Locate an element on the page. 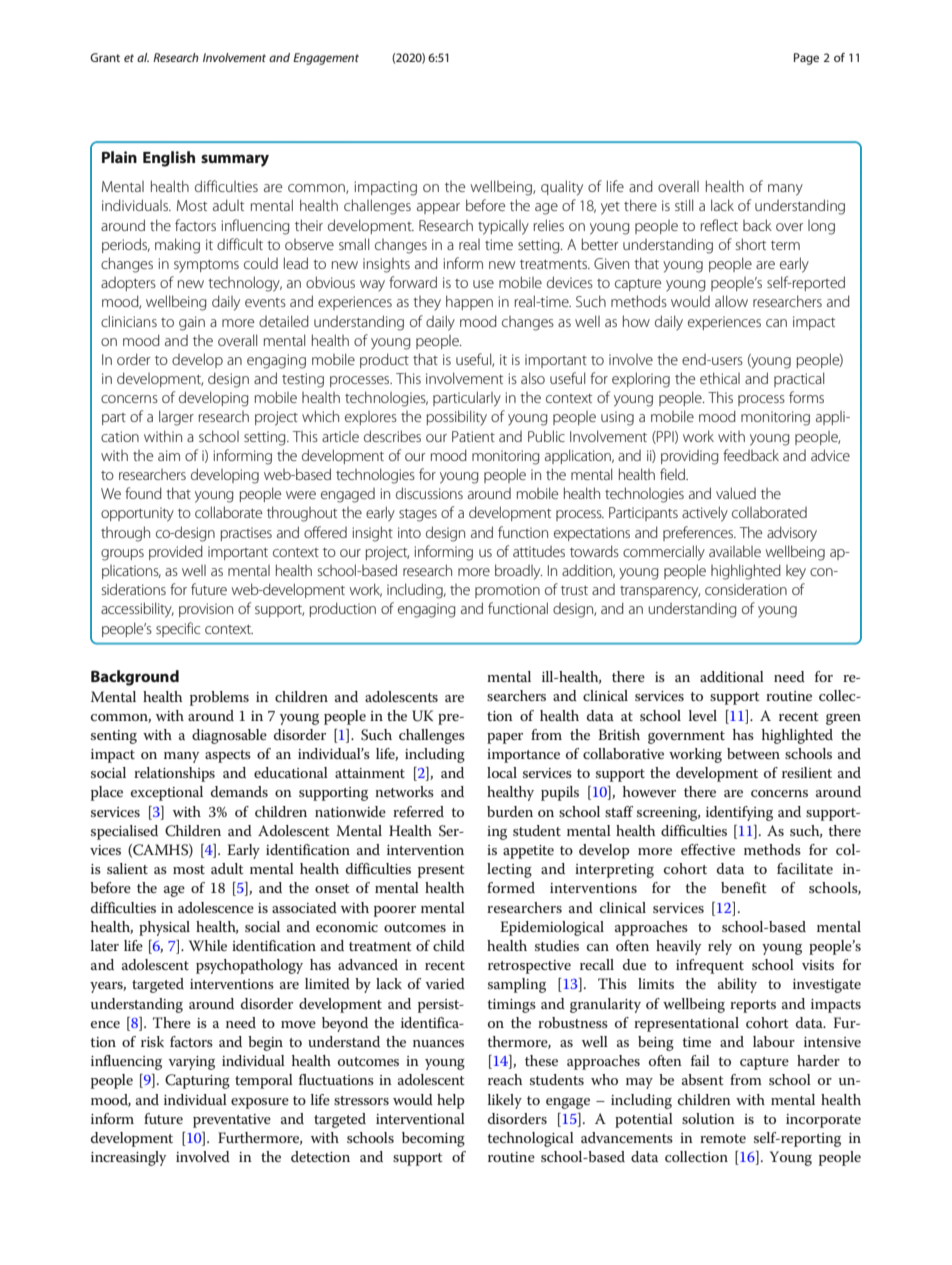 The image size is (952, 1265). quality is located at coordinates (562, 188).
